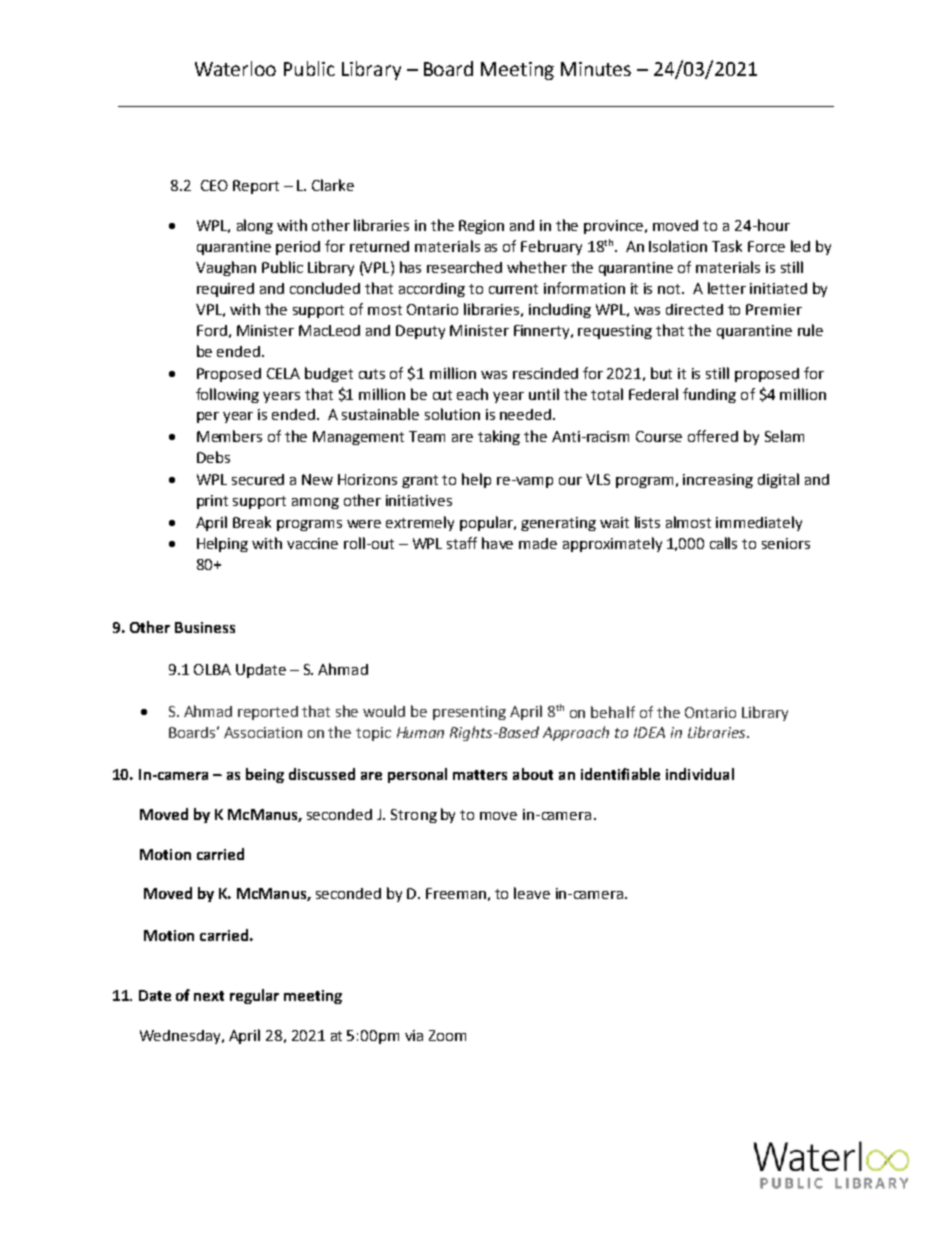 The height and width of the screenshot is (1233, 952). Describe the element at coordinates (709, 395) in the screenshot. I see `funding` at that location.
